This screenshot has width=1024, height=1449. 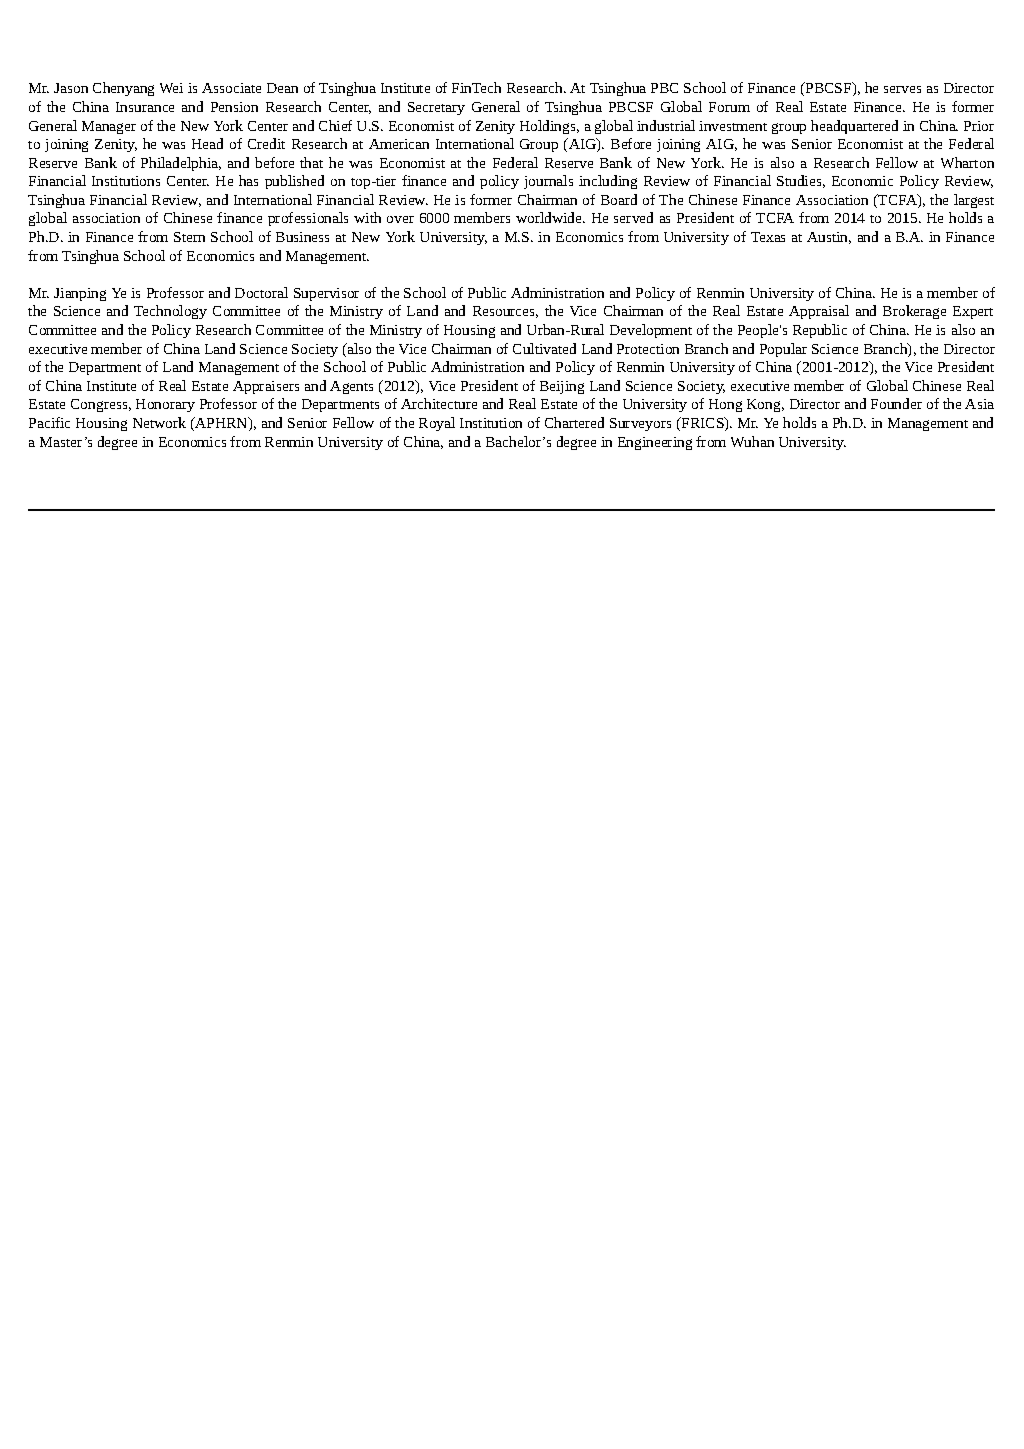 What do you see at coordinates (783, 350) in the screenshot?
I see `Popular` at bounding box center [783, 350].
